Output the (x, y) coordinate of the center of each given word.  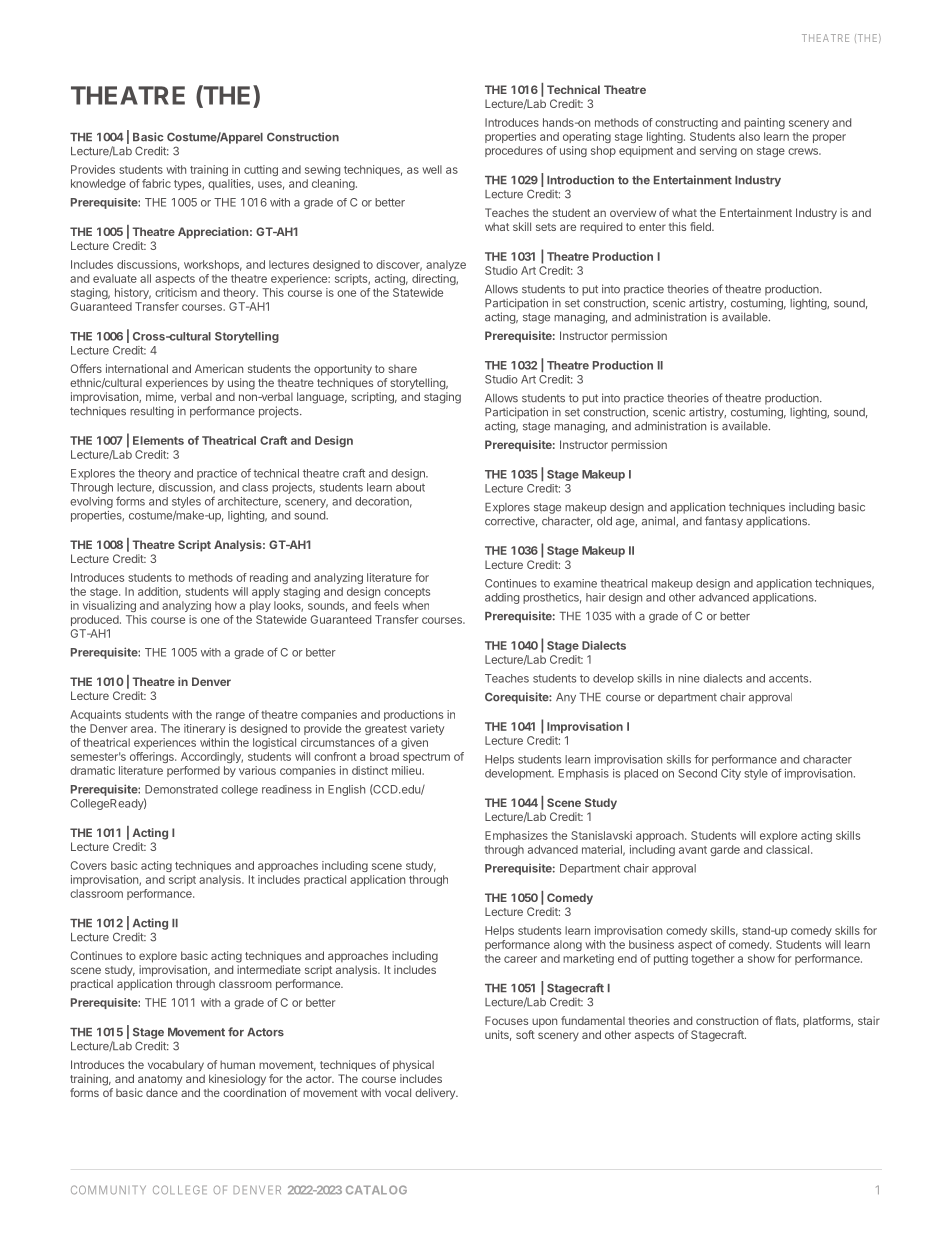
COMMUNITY (108, 1190)
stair (869, 1020)
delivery (436, 1094)
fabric (156, 183)
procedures (514, 151)
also (749, 136)
